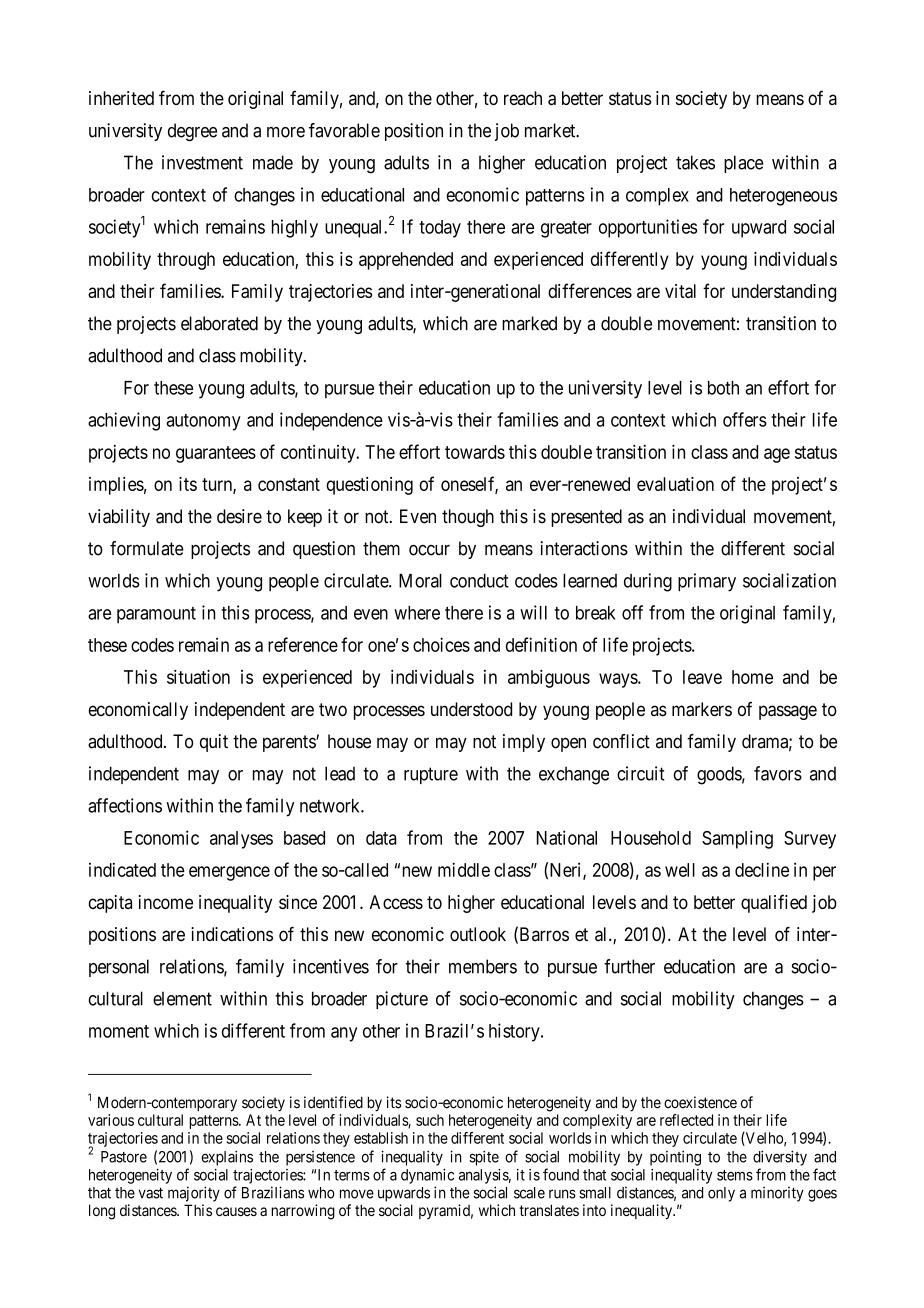  I want to click on primary, so click(707, 582).
